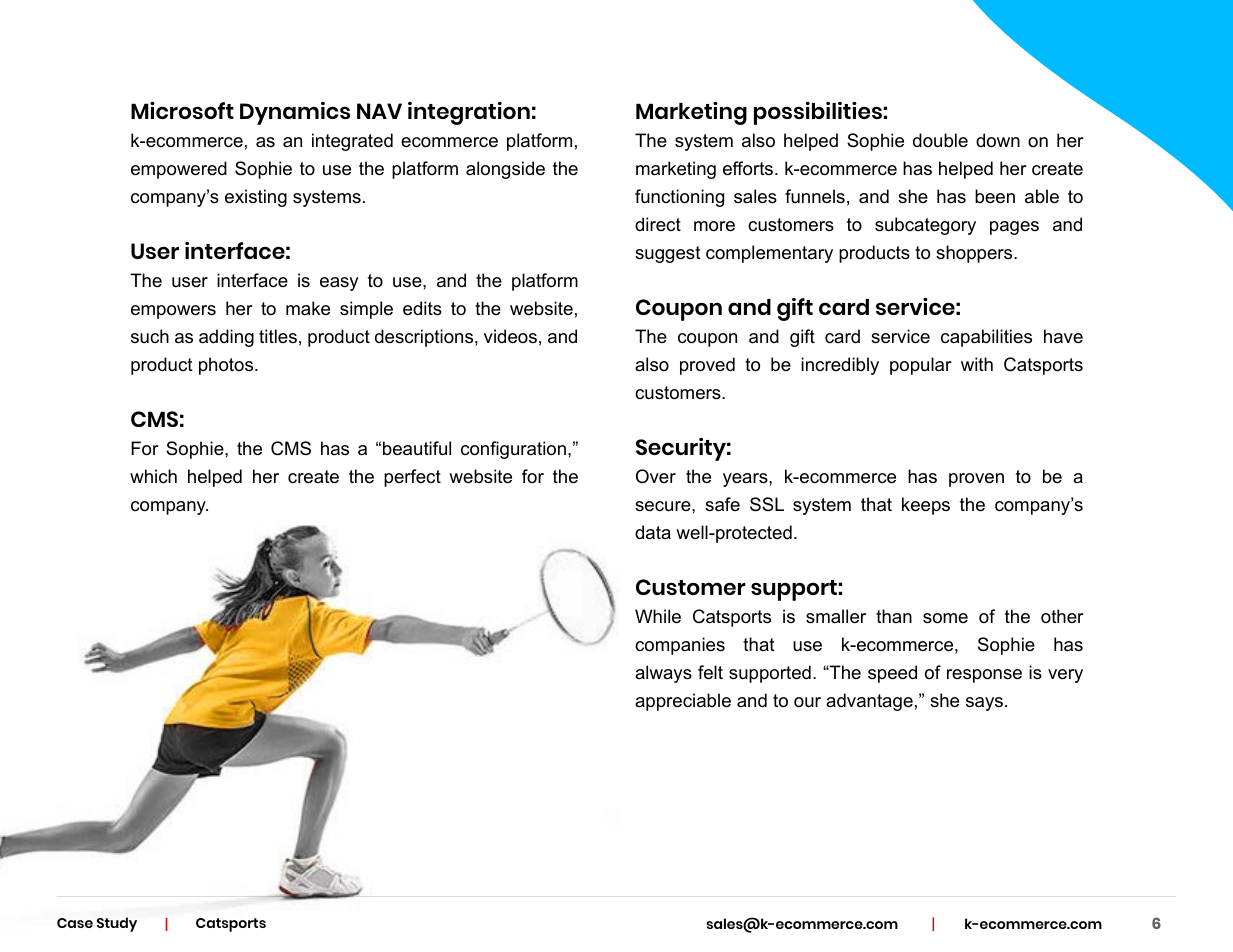 Image resolution: width=1233 pixels, height=952 pixels. Describe the element at coordinates (680, 646) in the screenshot. I see `companies` at that location.
